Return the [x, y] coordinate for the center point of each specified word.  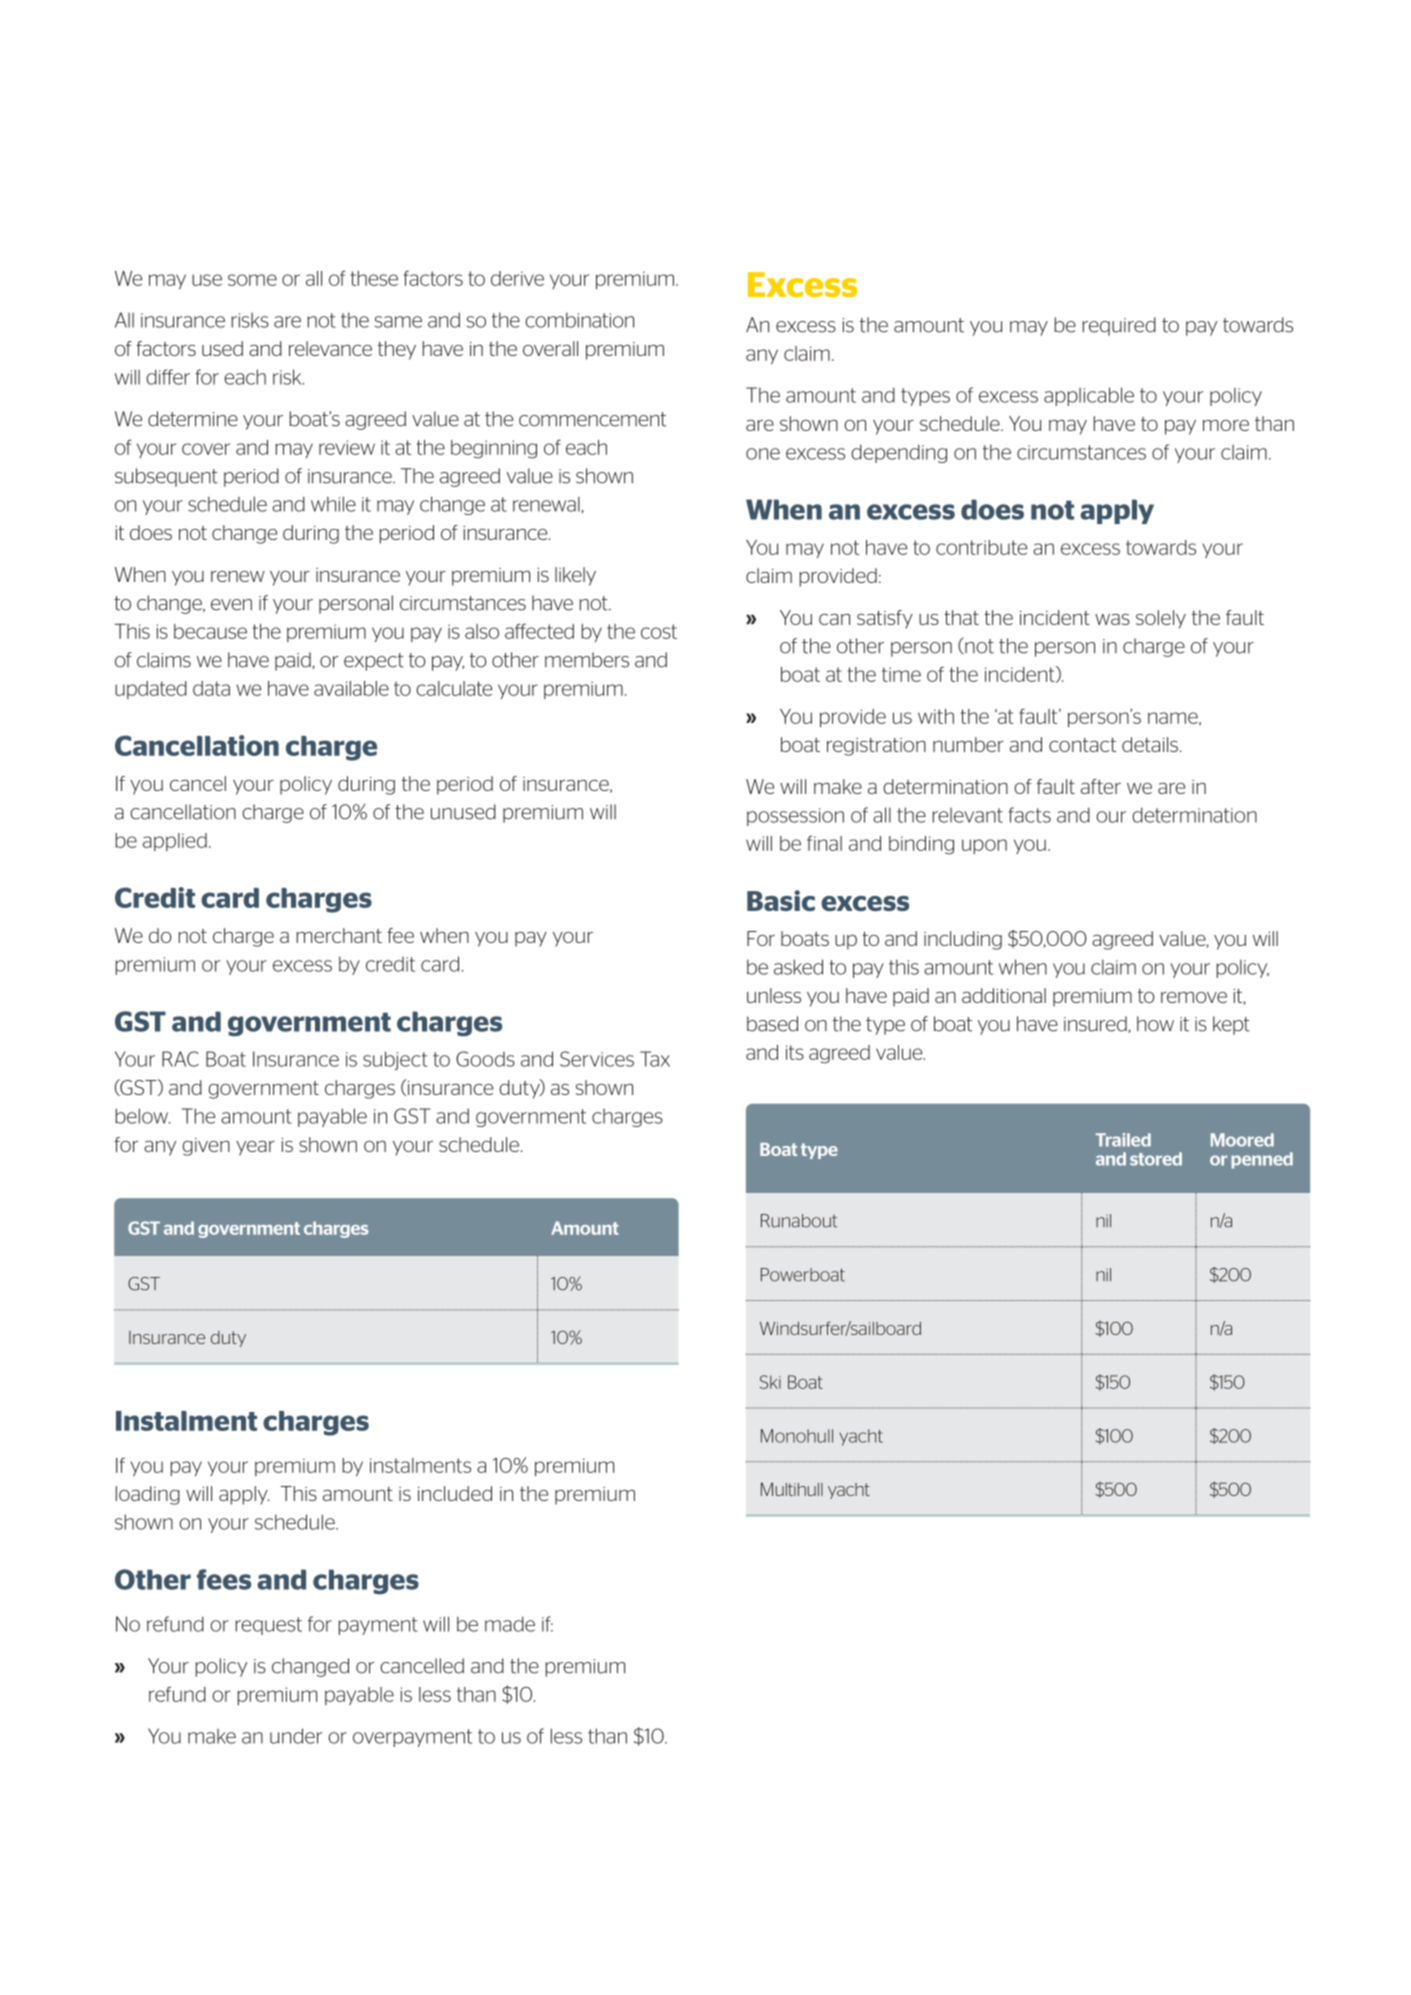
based [772, 1024]
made [510, 1624]
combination [579, 320]
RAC [180, 1059]
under [296, 1736]
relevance [330, 348]
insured [1096, 1024]
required [1119, 326]
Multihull [792, 1489]
